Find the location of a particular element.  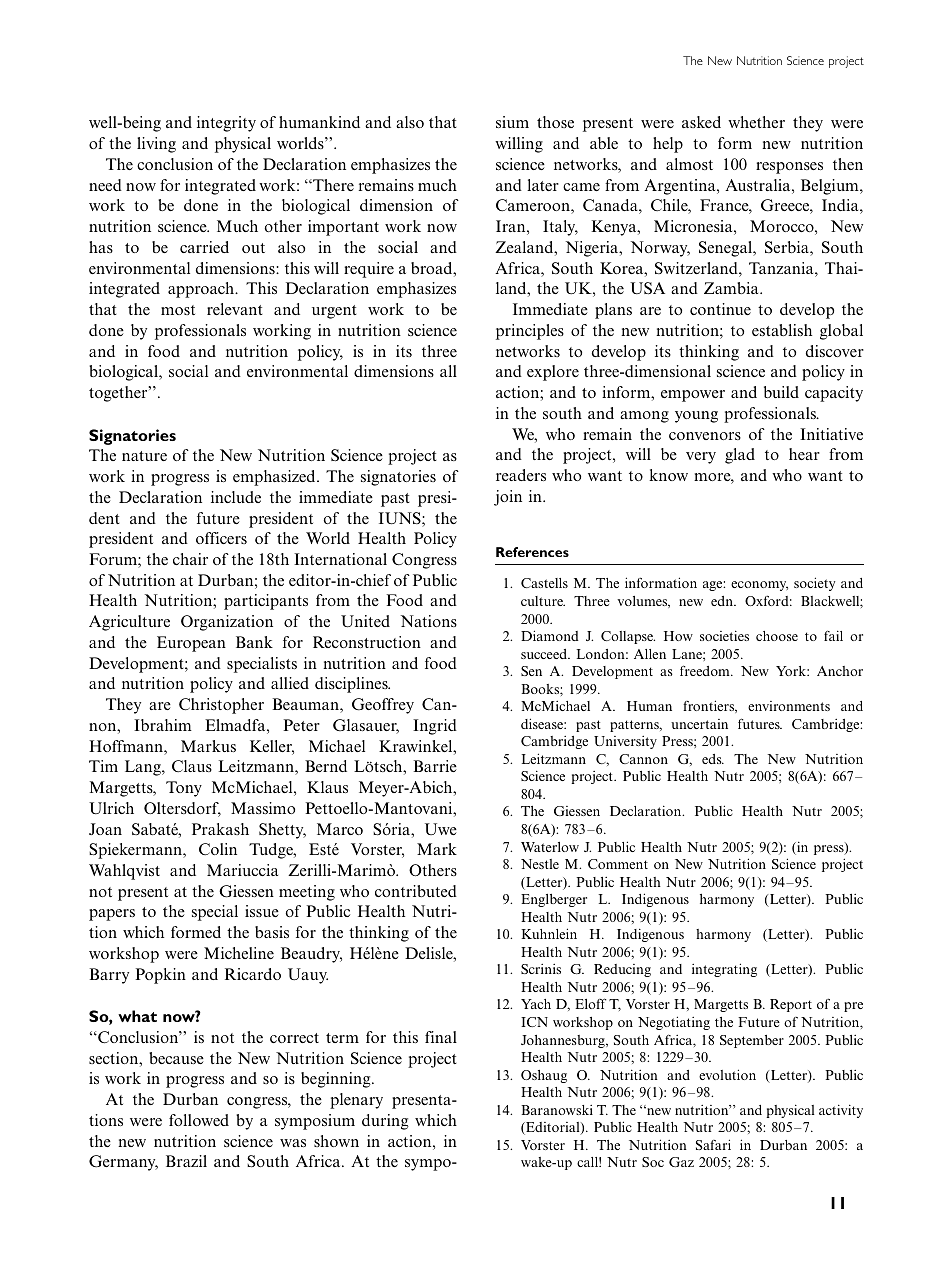

contributed is located at coordinates (416, 891).
